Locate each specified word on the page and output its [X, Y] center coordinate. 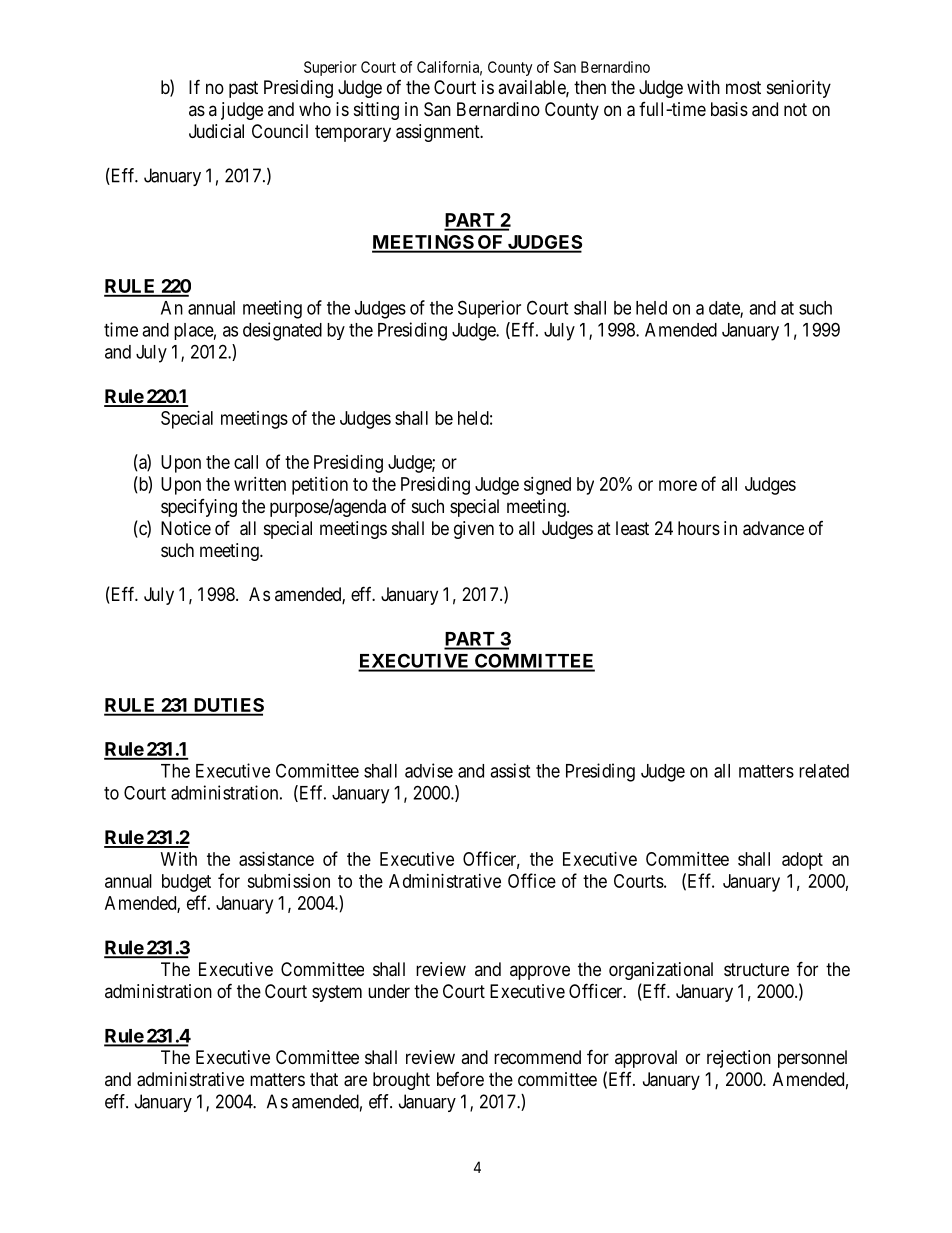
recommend [537, 1057]
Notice [186, 528]
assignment [439, 133]
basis [729, 109]
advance [773, 528]
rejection [739, 1059]
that [324, 1079]
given [474, 530]
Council [280, 131]
